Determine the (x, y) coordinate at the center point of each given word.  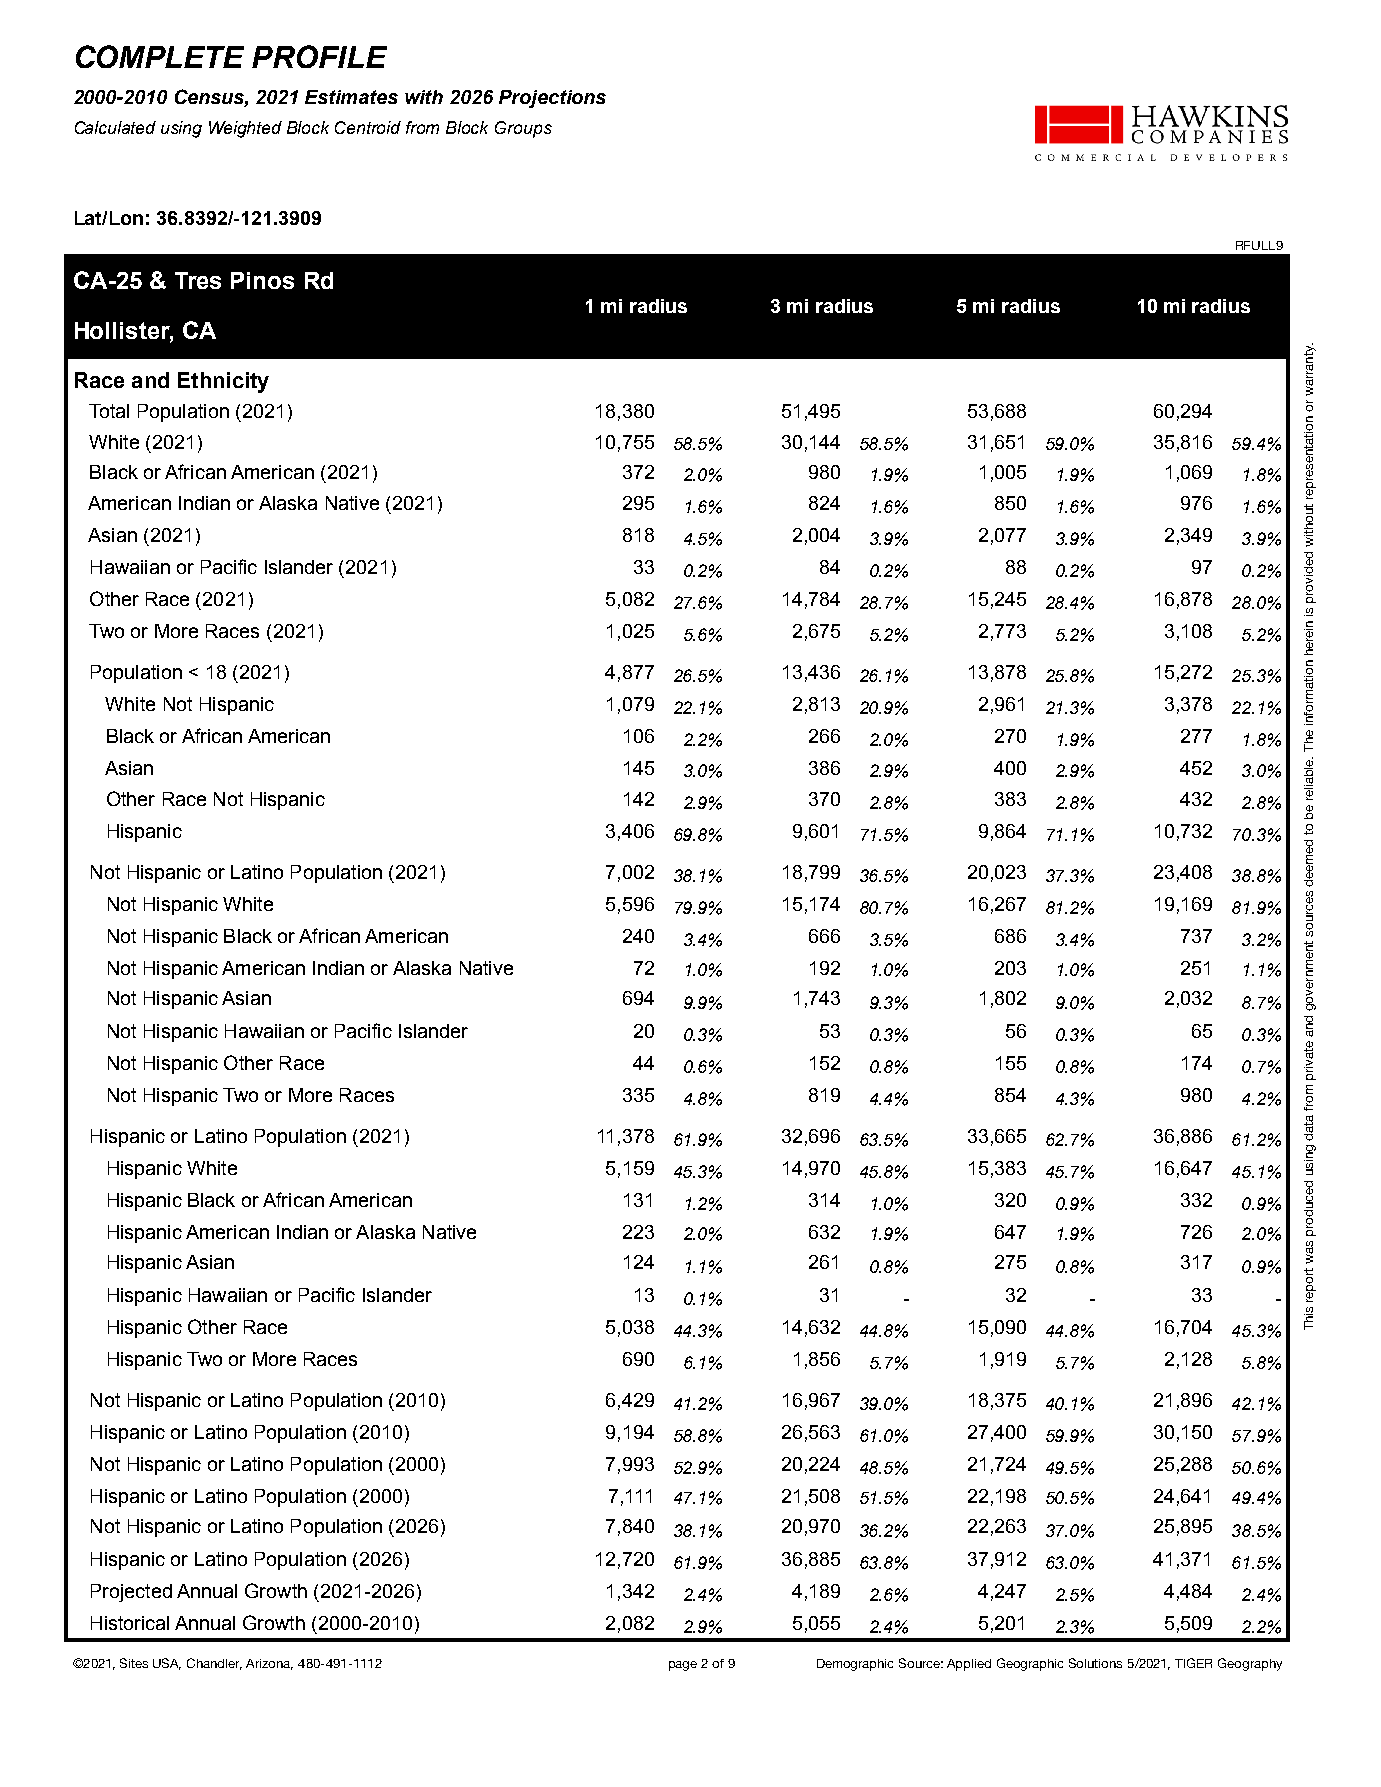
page (683, 1666)
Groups (523, 129)
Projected (131, 1593)
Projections (552, 99)
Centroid (368, 127)
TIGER (1193, 1663)
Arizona (269, 1664)
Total (109, 411)
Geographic (1030, 1664)
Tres (198, 280)
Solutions (1095, 1663)
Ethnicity (223, 382)
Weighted (245, 129)
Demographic (855, 1665)
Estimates (351, 97)
